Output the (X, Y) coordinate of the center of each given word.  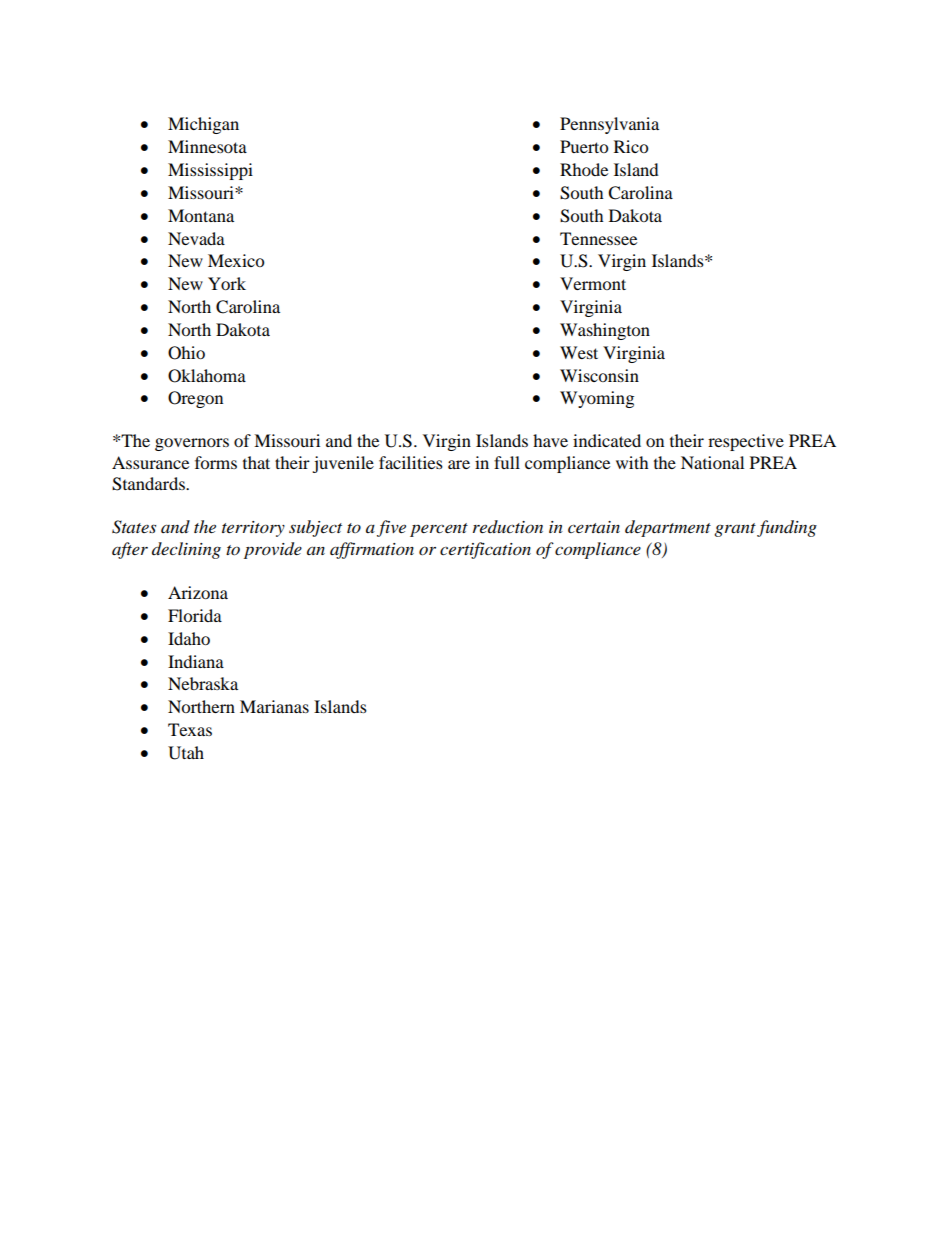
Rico (631, 146)
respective (746, 442)
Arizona (198, 592)
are (459, 464)
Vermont (593, 283)
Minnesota (207, 146)
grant (735, 530)
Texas (190, 729)
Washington (605, 331)
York (227, 283)
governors (192, 444)
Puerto (584, 146)
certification (485, 550)
